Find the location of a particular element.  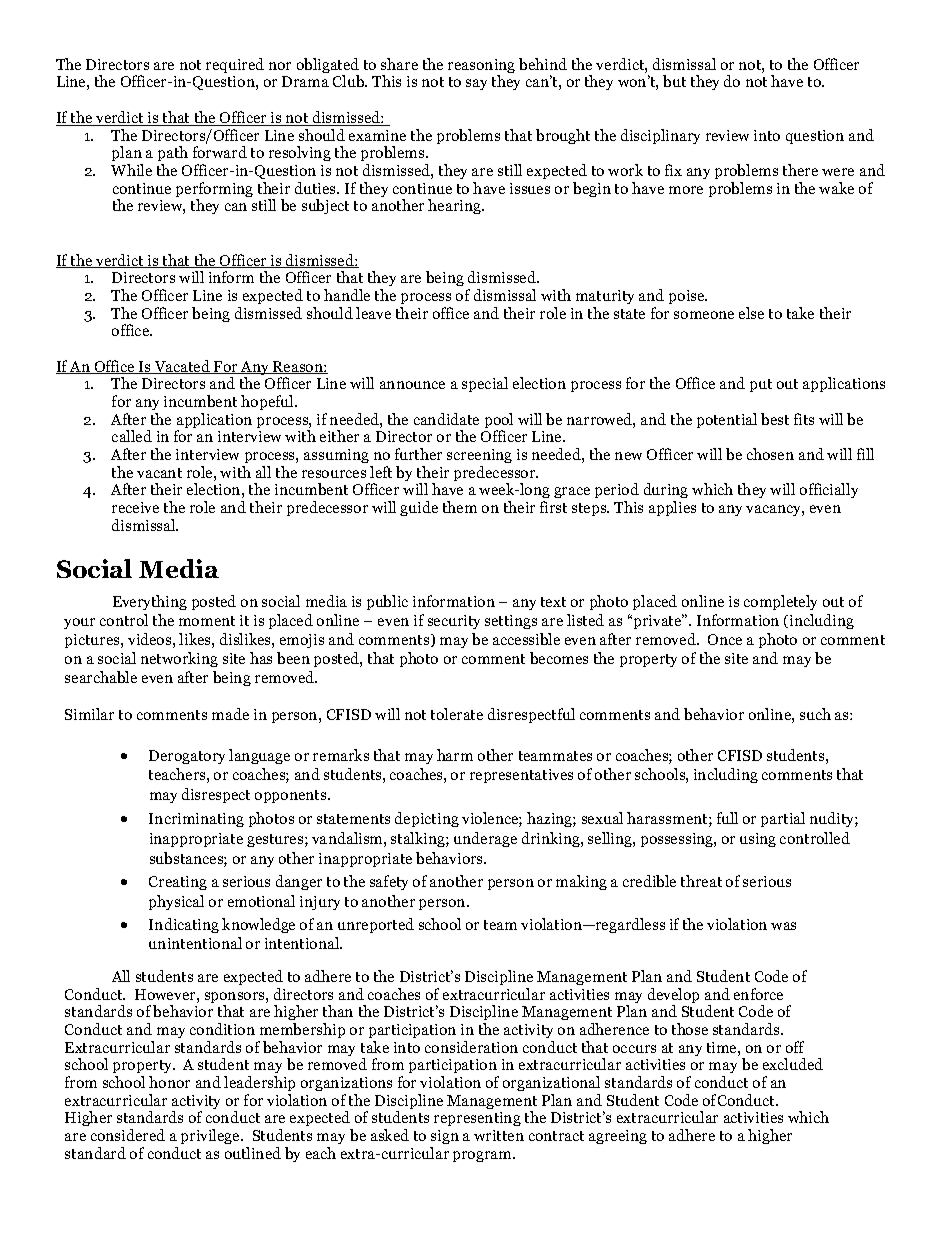

say is located at coordinates (476, 84).
